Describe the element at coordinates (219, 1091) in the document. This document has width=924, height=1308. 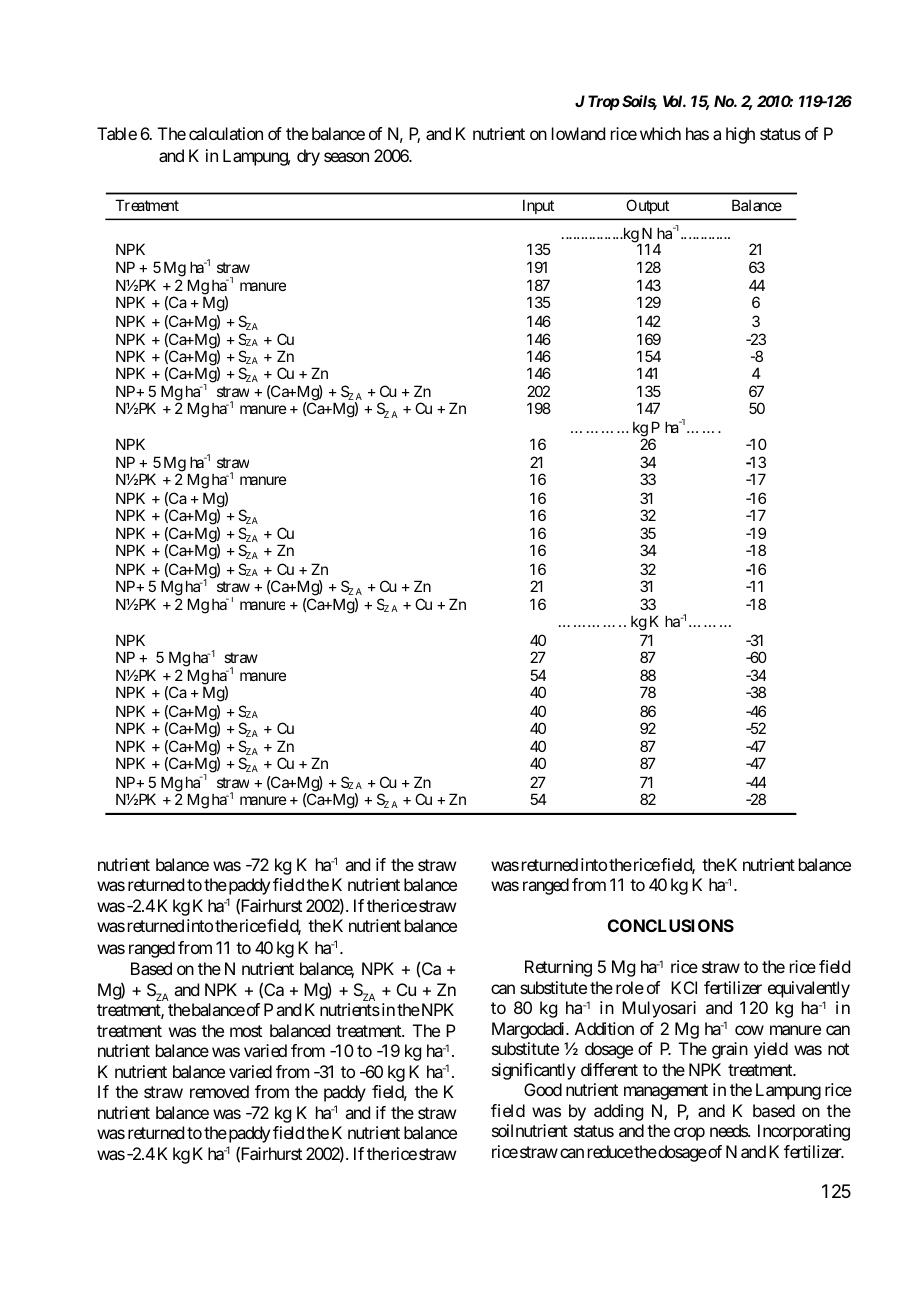
I see `removed` at that location.
